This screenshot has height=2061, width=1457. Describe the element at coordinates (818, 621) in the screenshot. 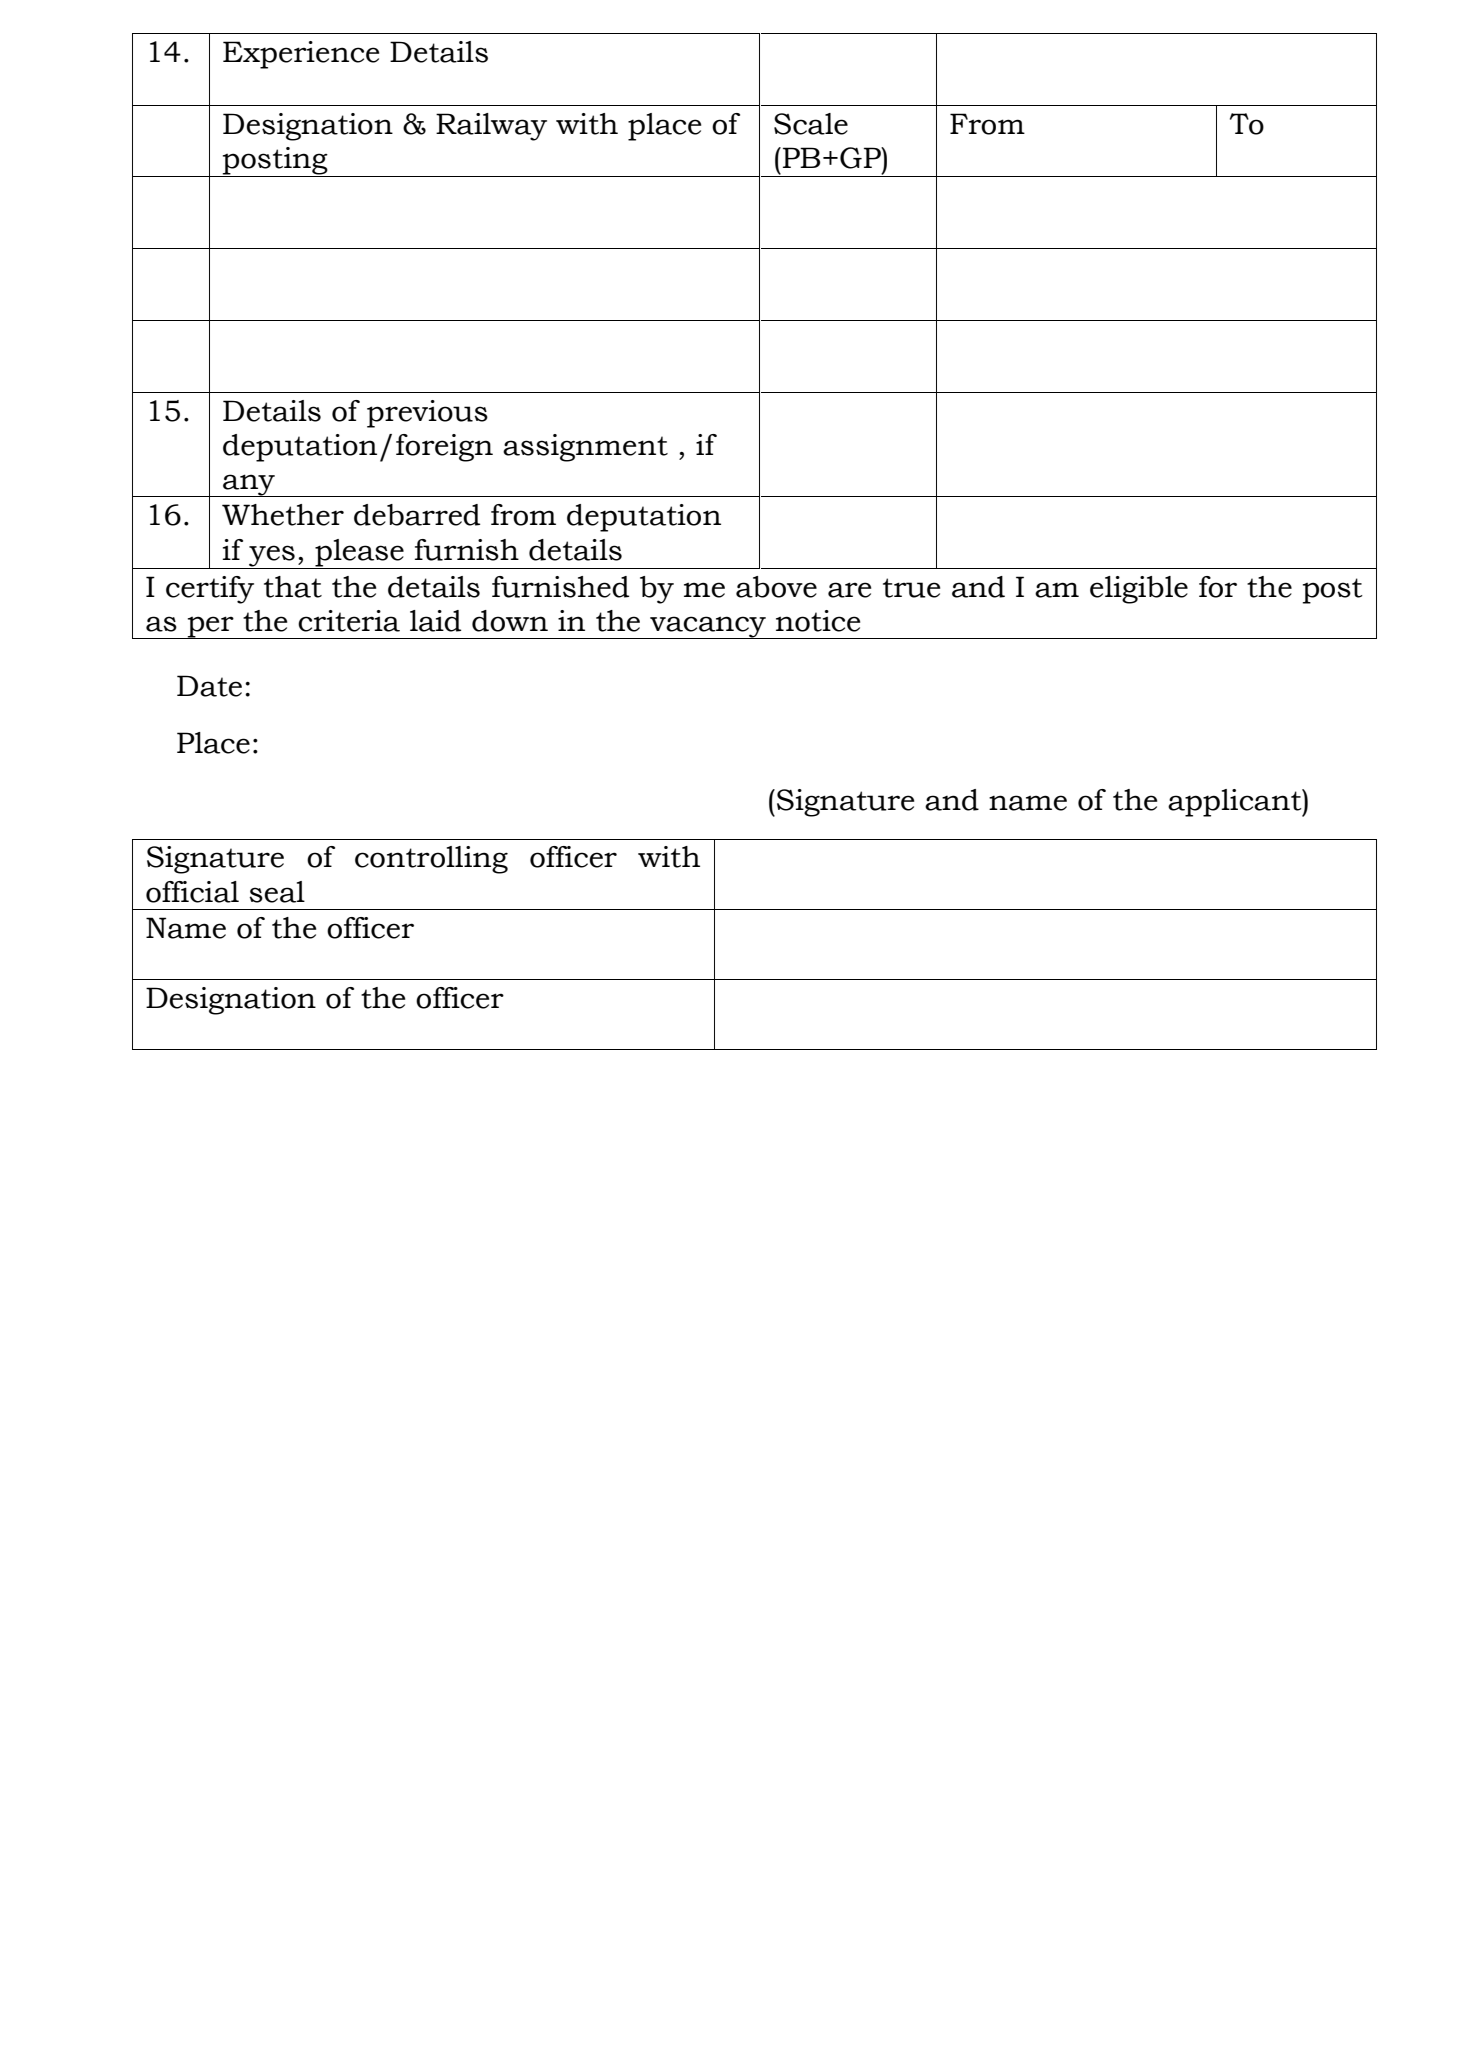

I see `notice` at that location.
